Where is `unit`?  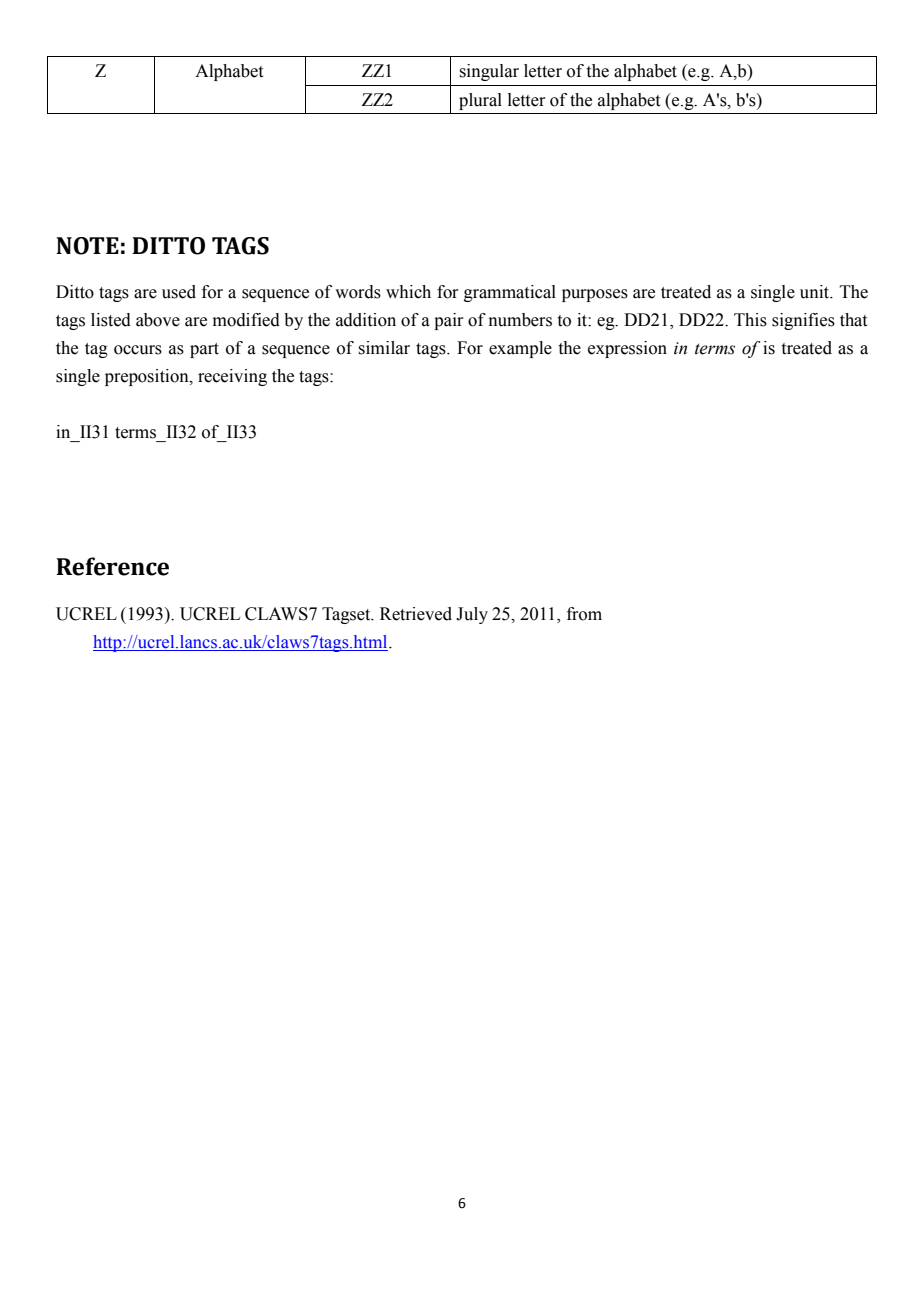
unit is located at coordinates (816, 292).
